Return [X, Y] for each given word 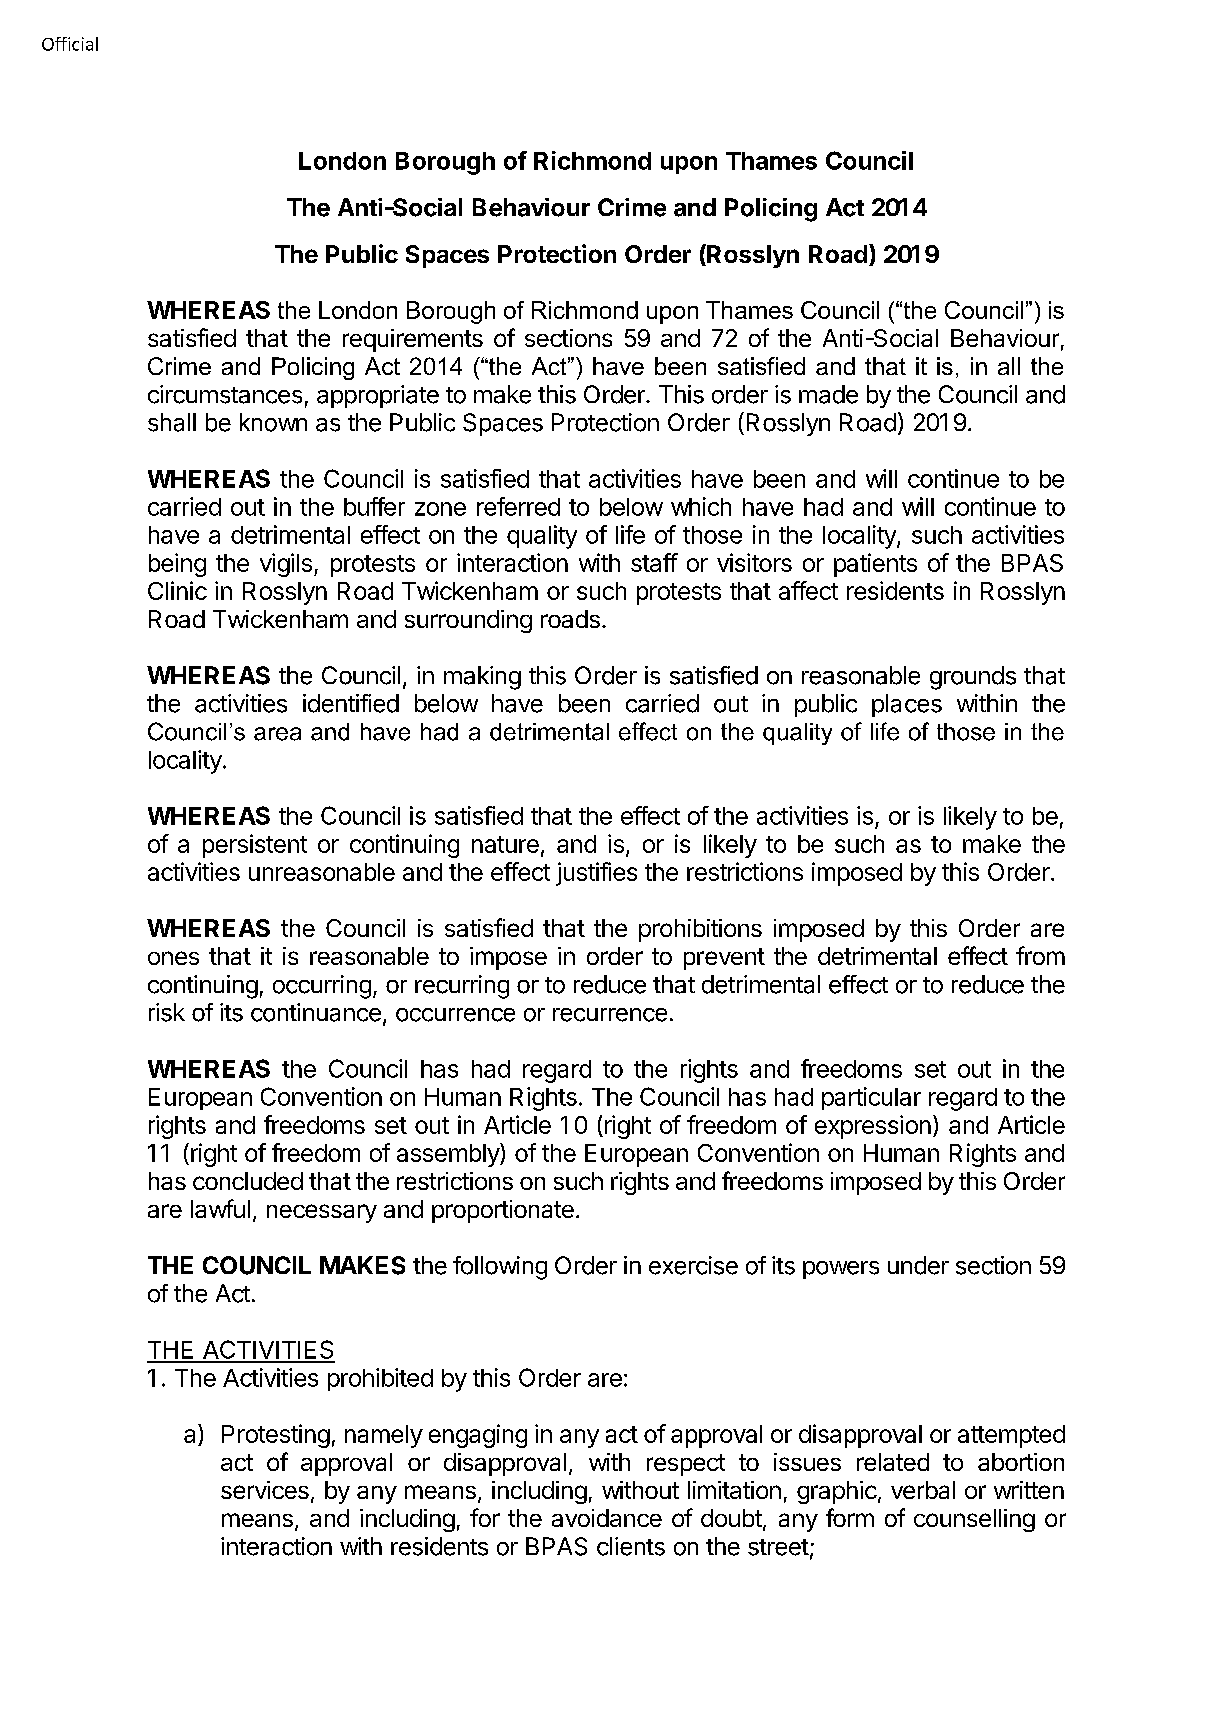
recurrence [610, 1015]
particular [871, 1098]
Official [70, 44]
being [177, 565]
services [265, 1490]
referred [518, 506]
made [828, 394]
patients [875, 565]
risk [167, 1012]
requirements [413, 340]
